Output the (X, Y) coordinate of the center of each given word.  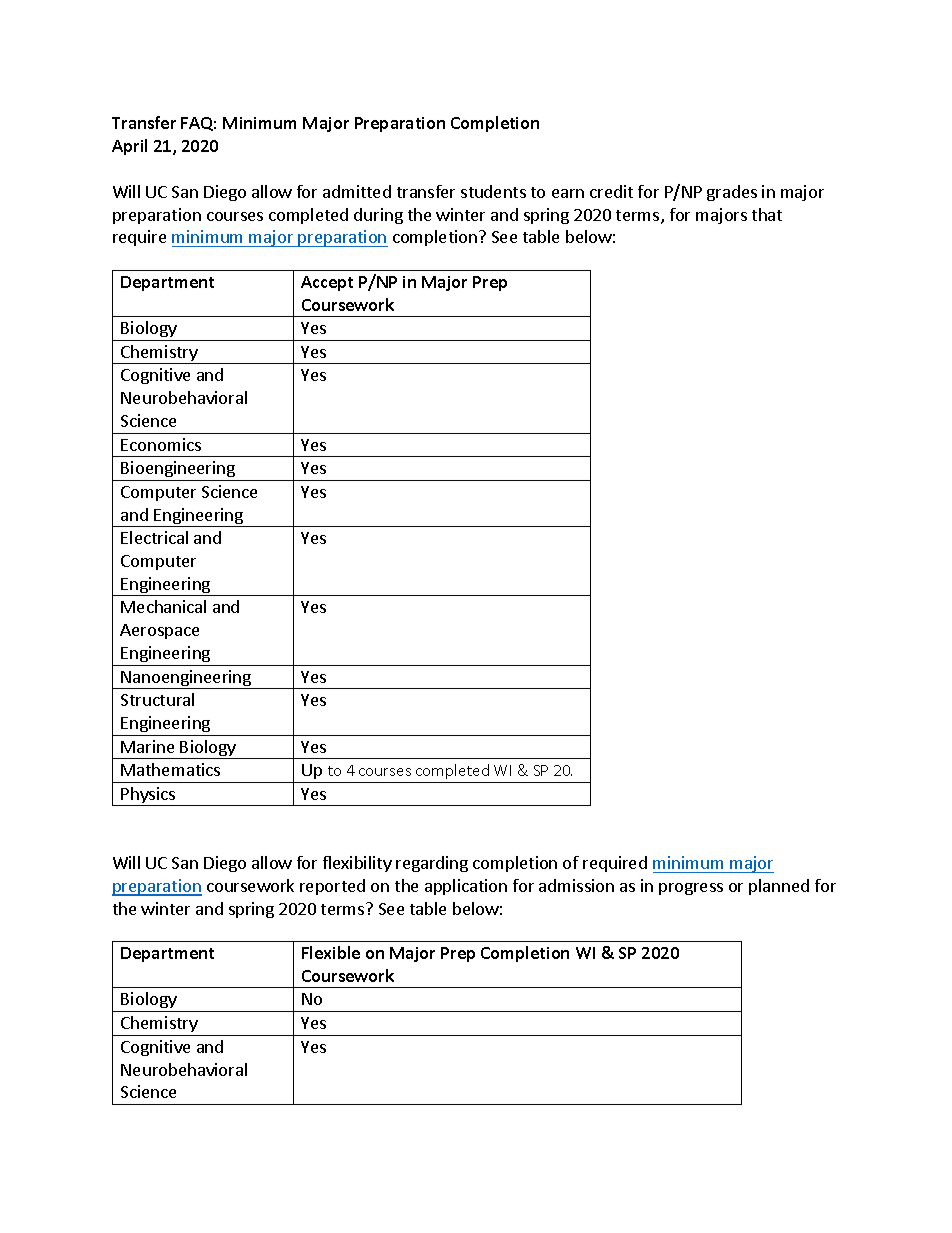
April (129, 147)
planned (779, 887)
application (466, 887)
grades (732, 193)
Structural (157, 699)
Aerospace (159, 631)
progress (691, 889)
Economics (161, 444)
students (493, 191)
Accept (327, 283)
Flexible (331, 952)
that (767, 214)
